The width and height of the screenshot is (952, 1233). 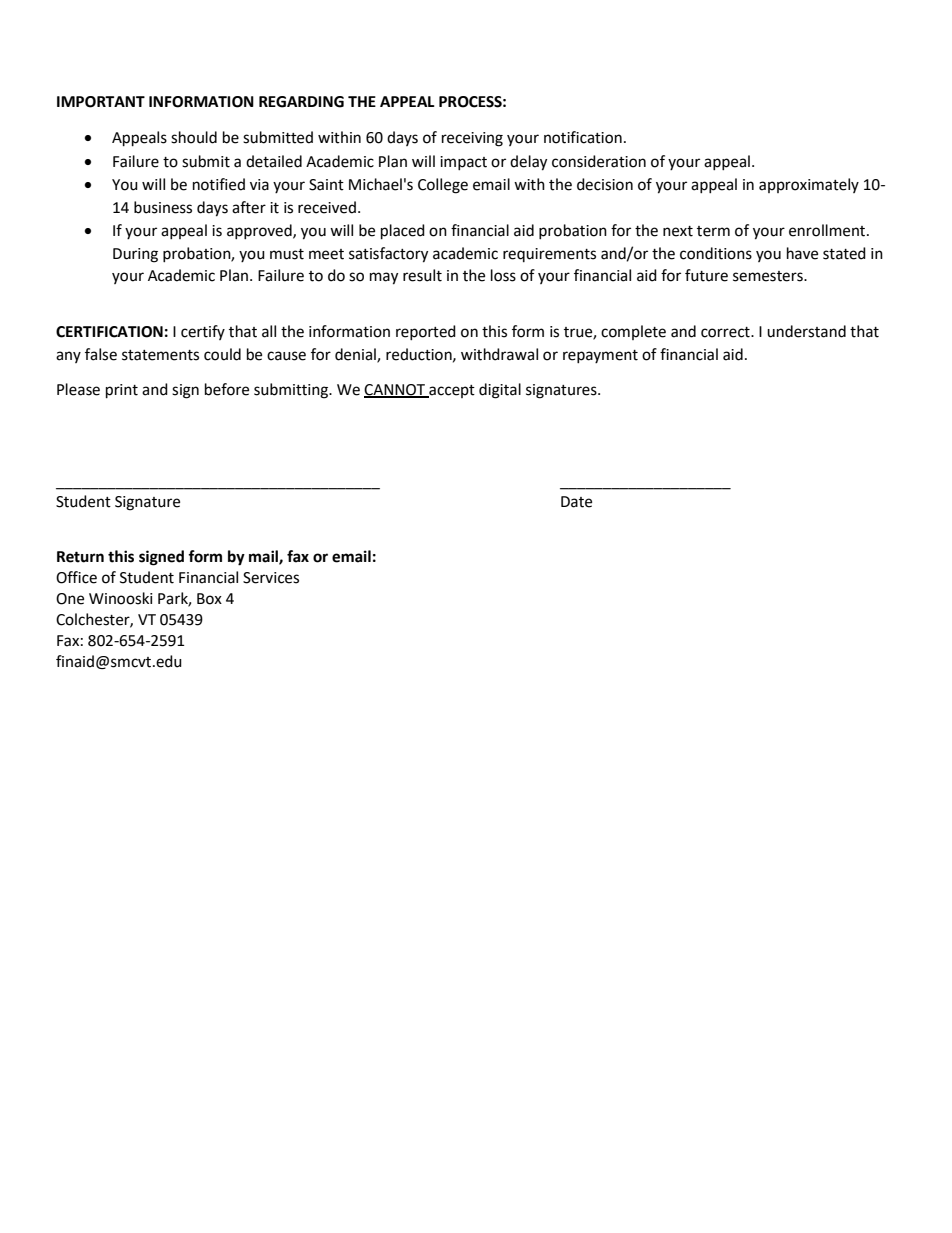 What do you see at coordinates (194, 137) in the screenshot?
I see `should` at bounding box center [194, 137].
